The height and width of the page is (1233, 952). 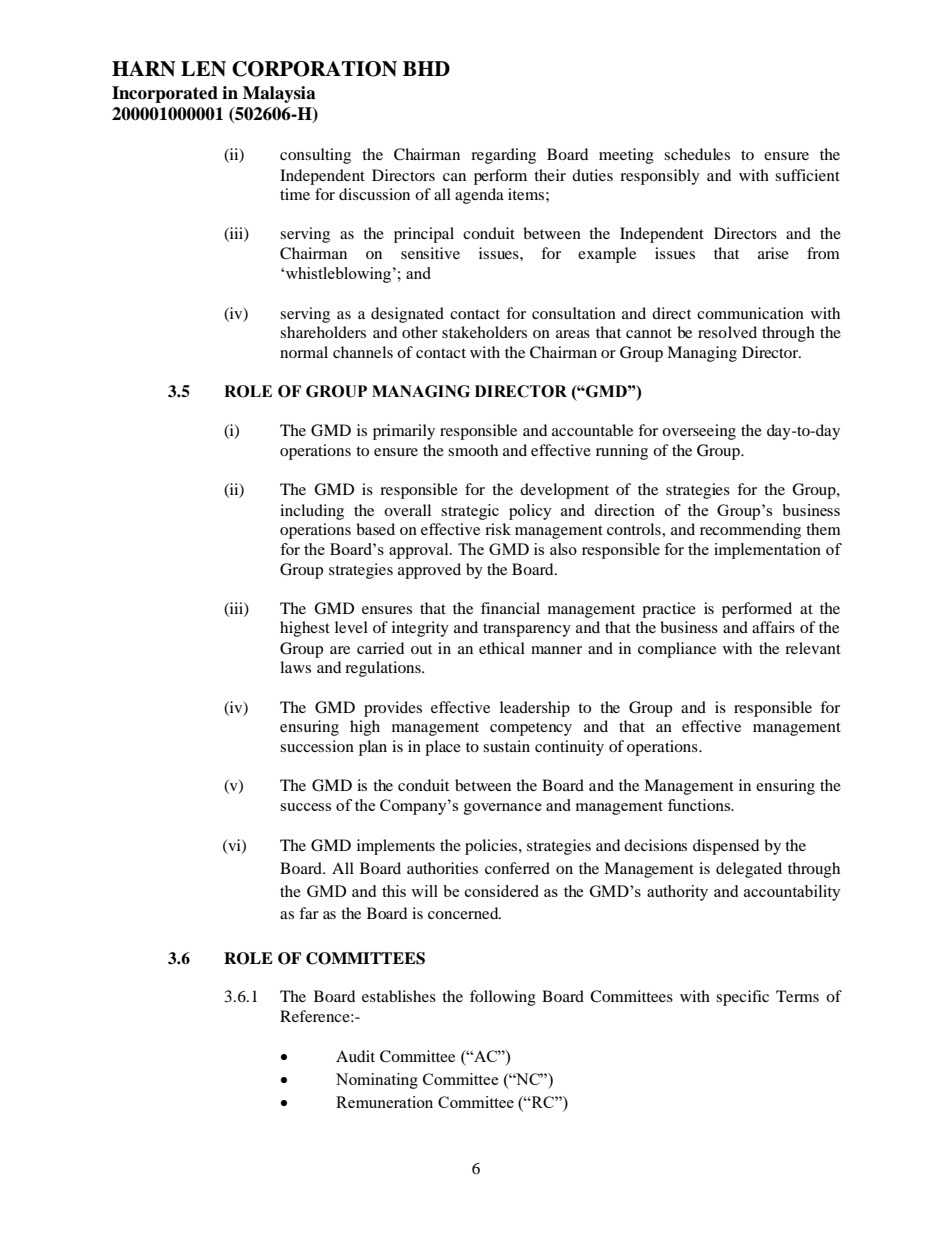 What do you see at coordinates (484, 332) in the page?
I see `stakeholders` at bounding box center [484, 332].
